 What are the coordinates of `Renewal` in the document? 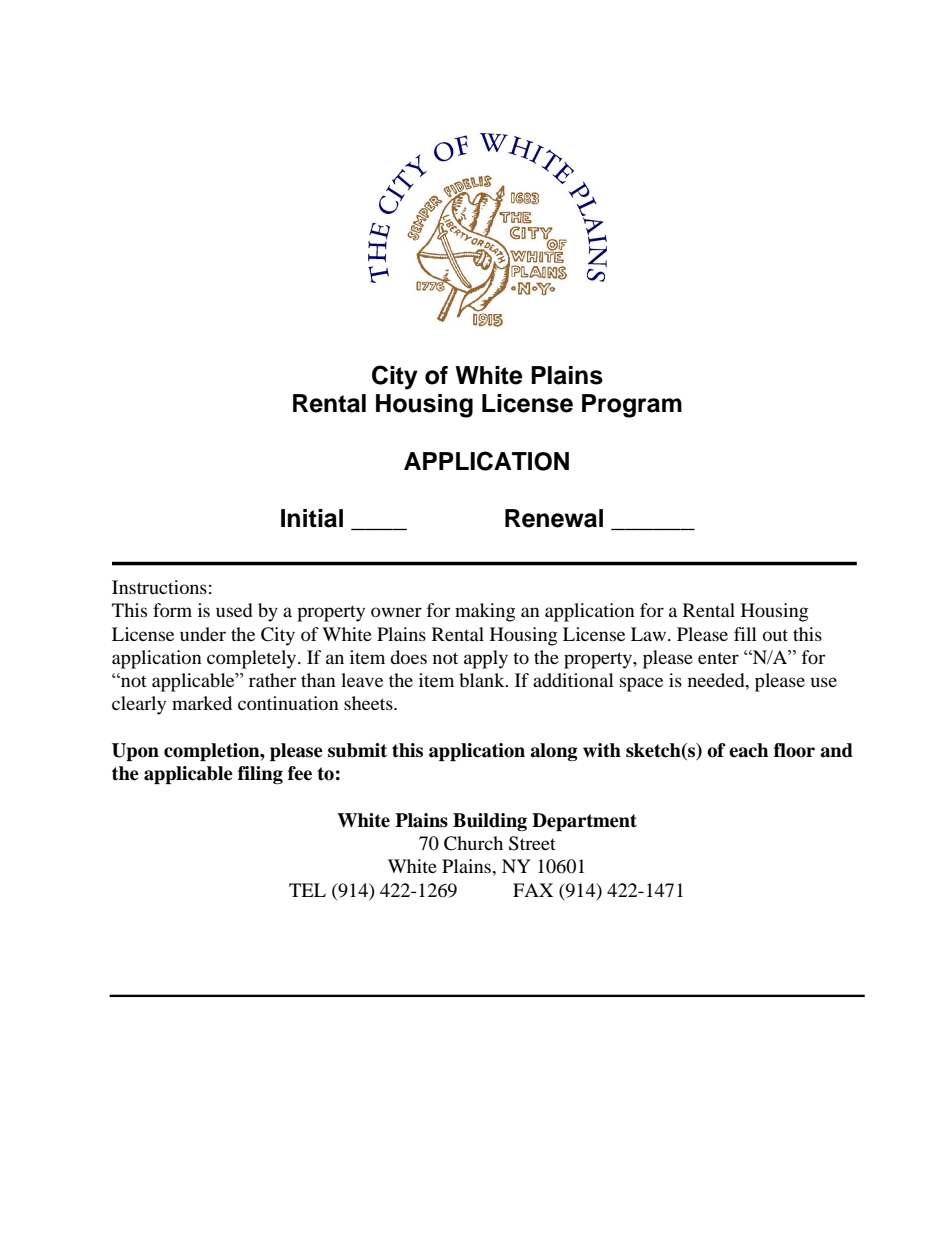 It's located at (554, 518).
